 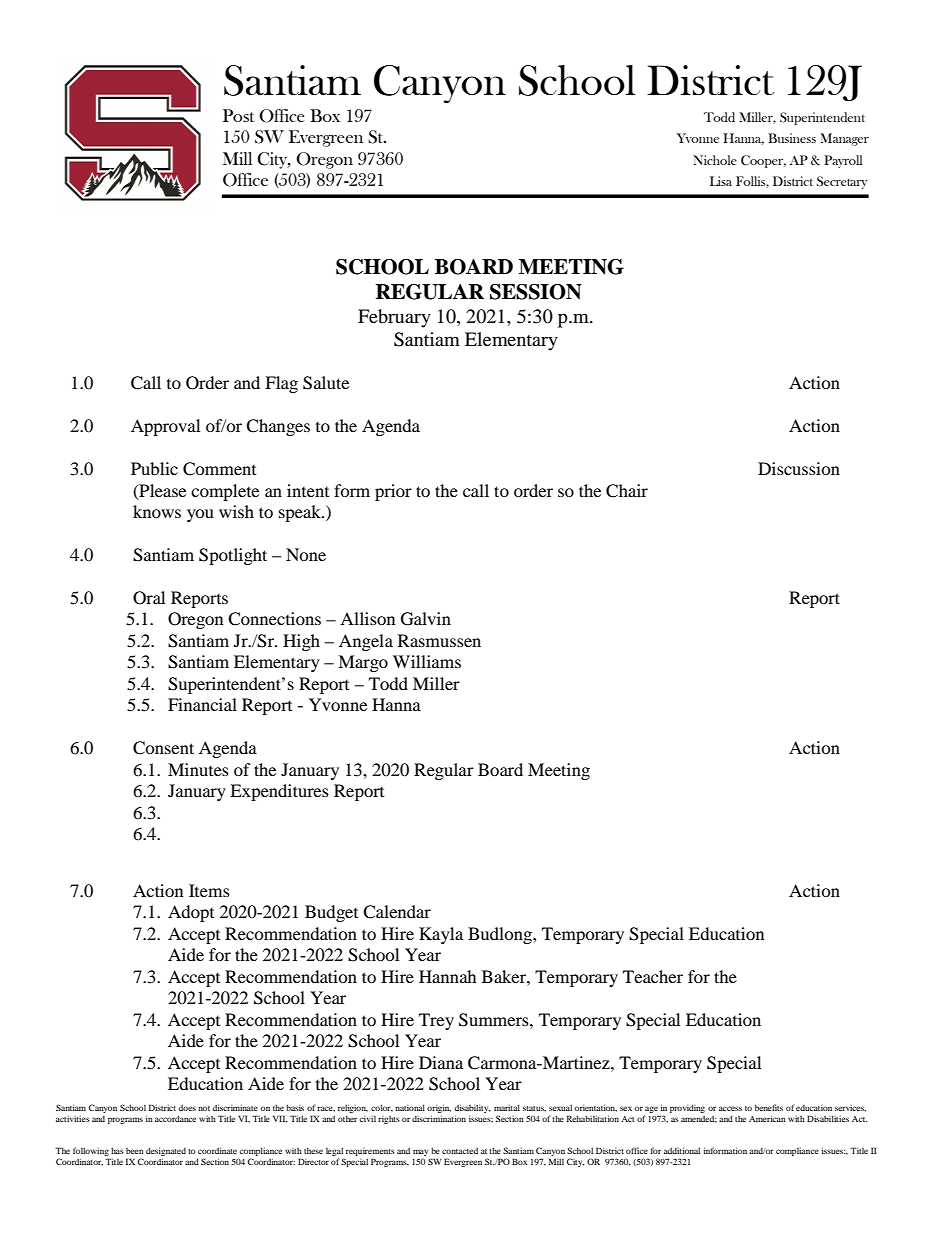 What do you see at coordinates (238, 115) in the page?
I see `Post` at bounding box center [238, 115].
